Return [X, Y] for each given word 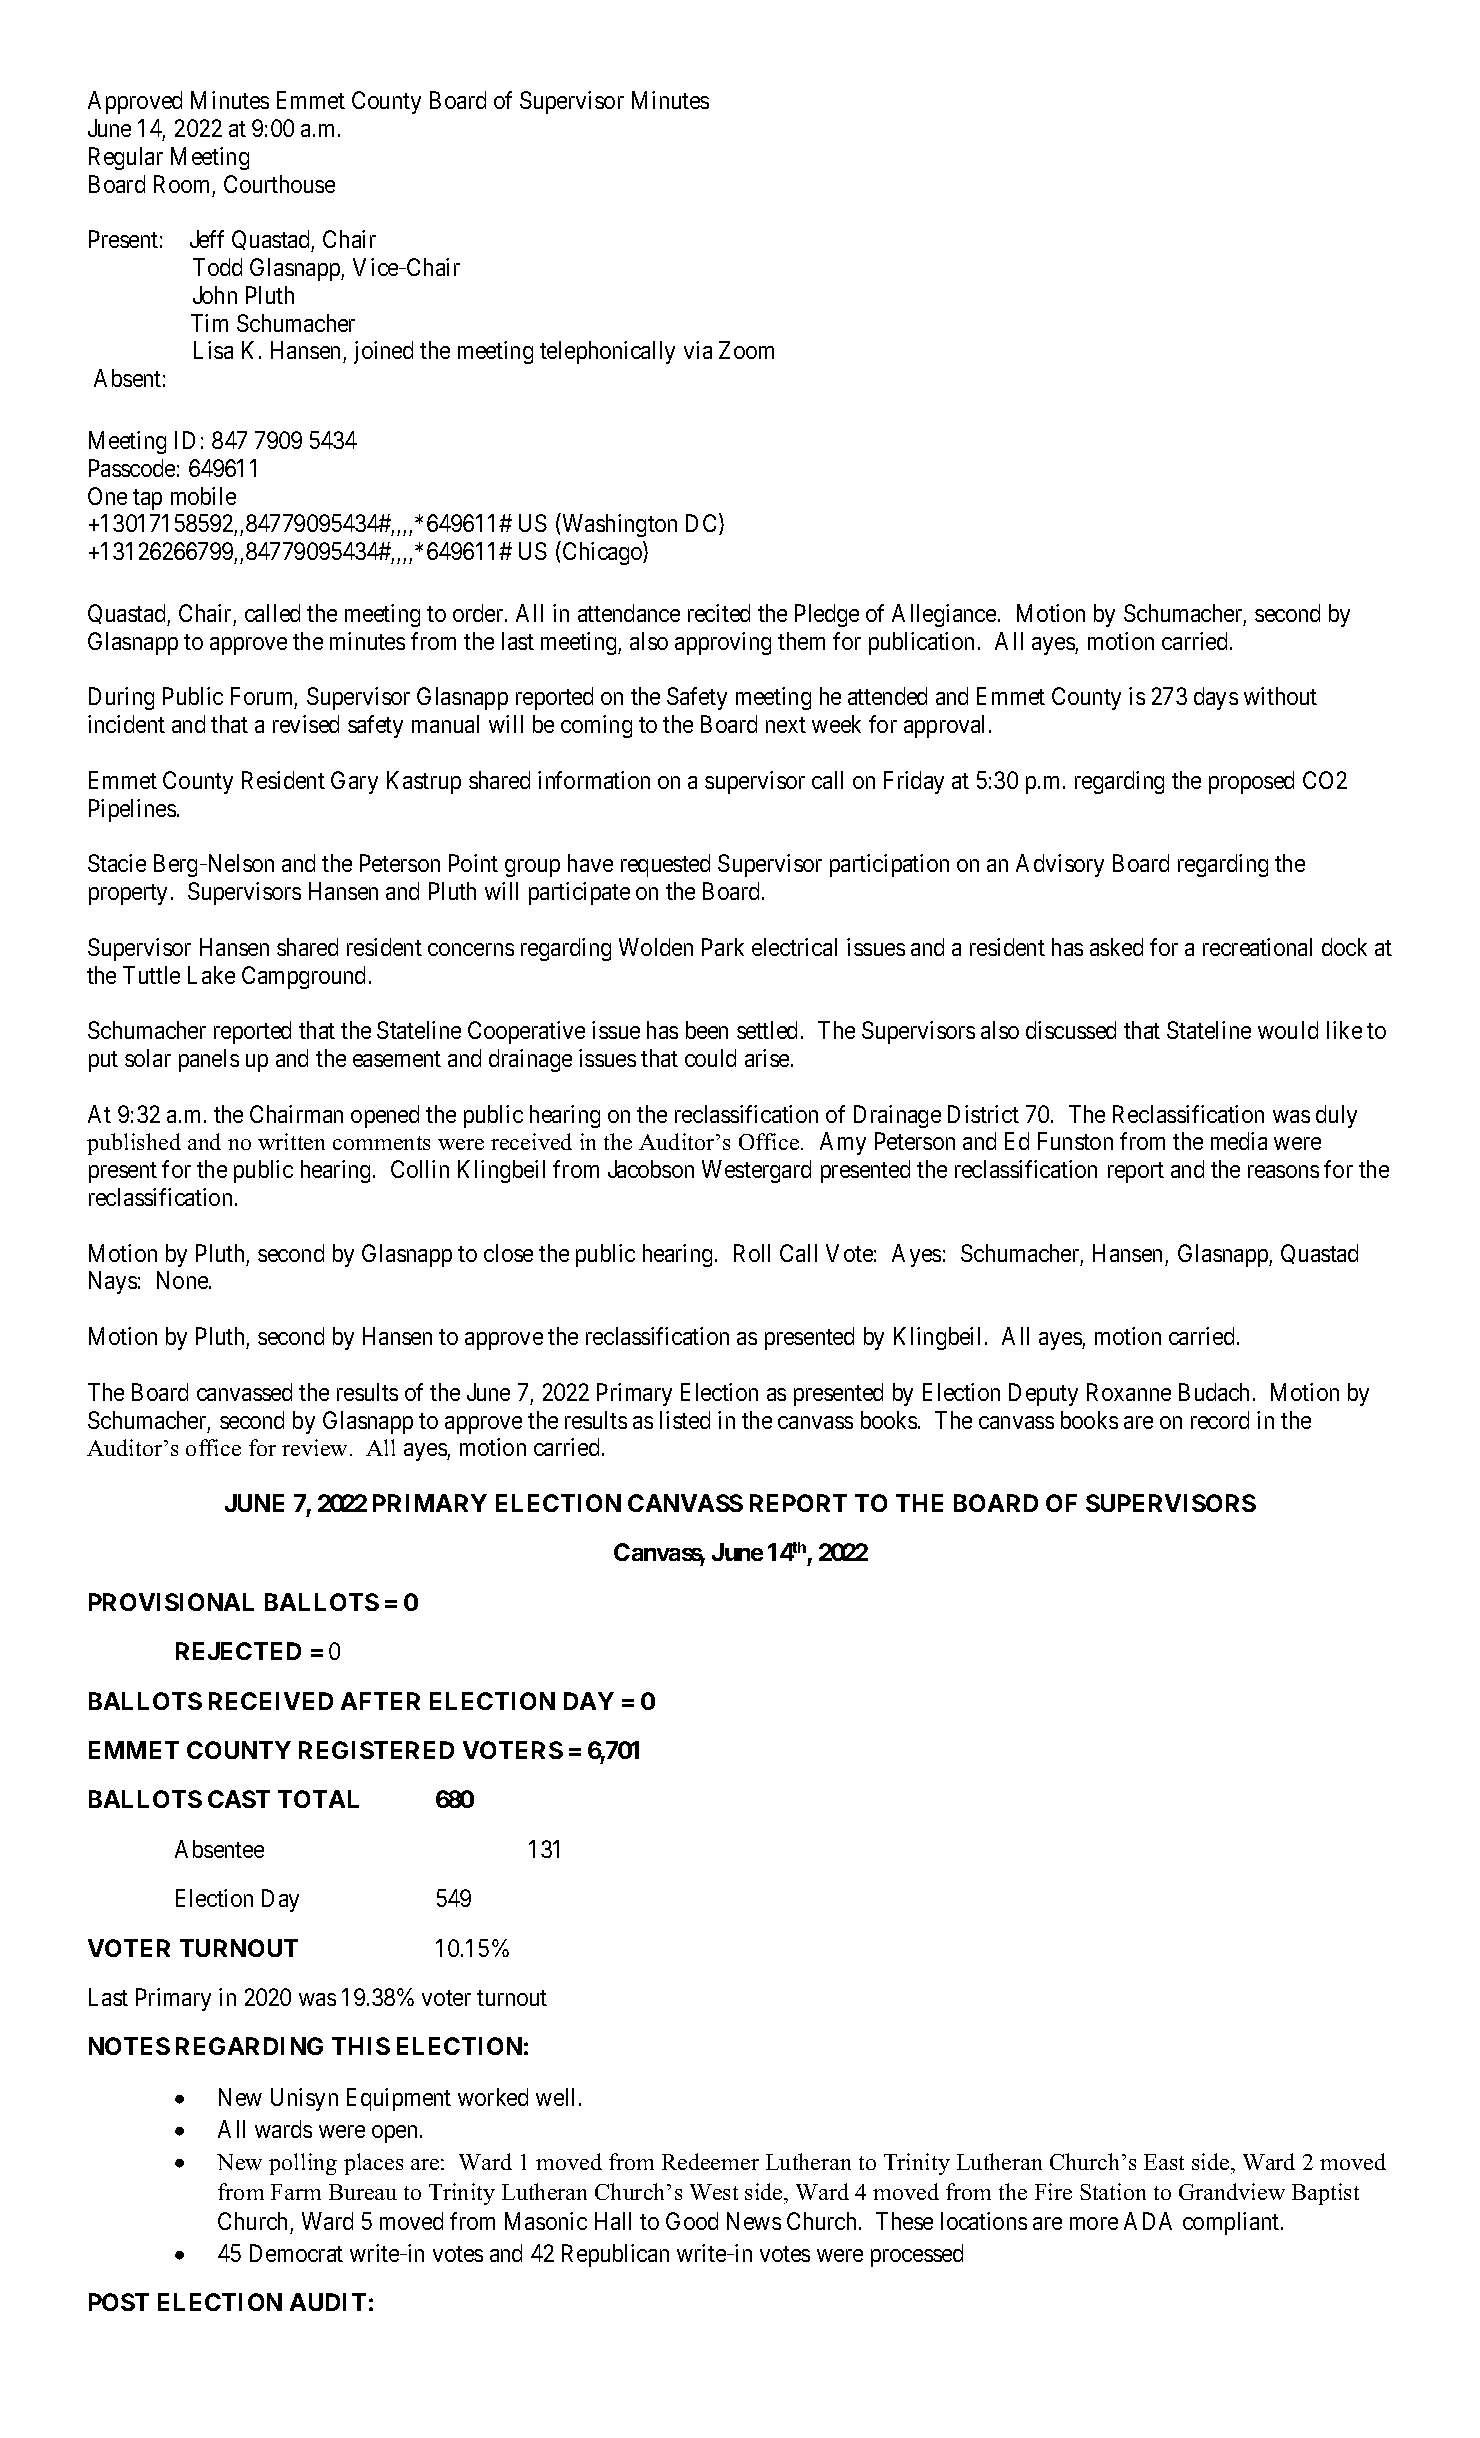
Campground [303, 977]
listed [685, 1420]
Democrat [296, 2253]
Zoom [746, 350]
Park [723, 947]
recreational [1257, 947]
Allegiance [944, 615]
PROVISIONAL [171, 1602]
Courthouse [279, 184]
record [1220, 1420]
